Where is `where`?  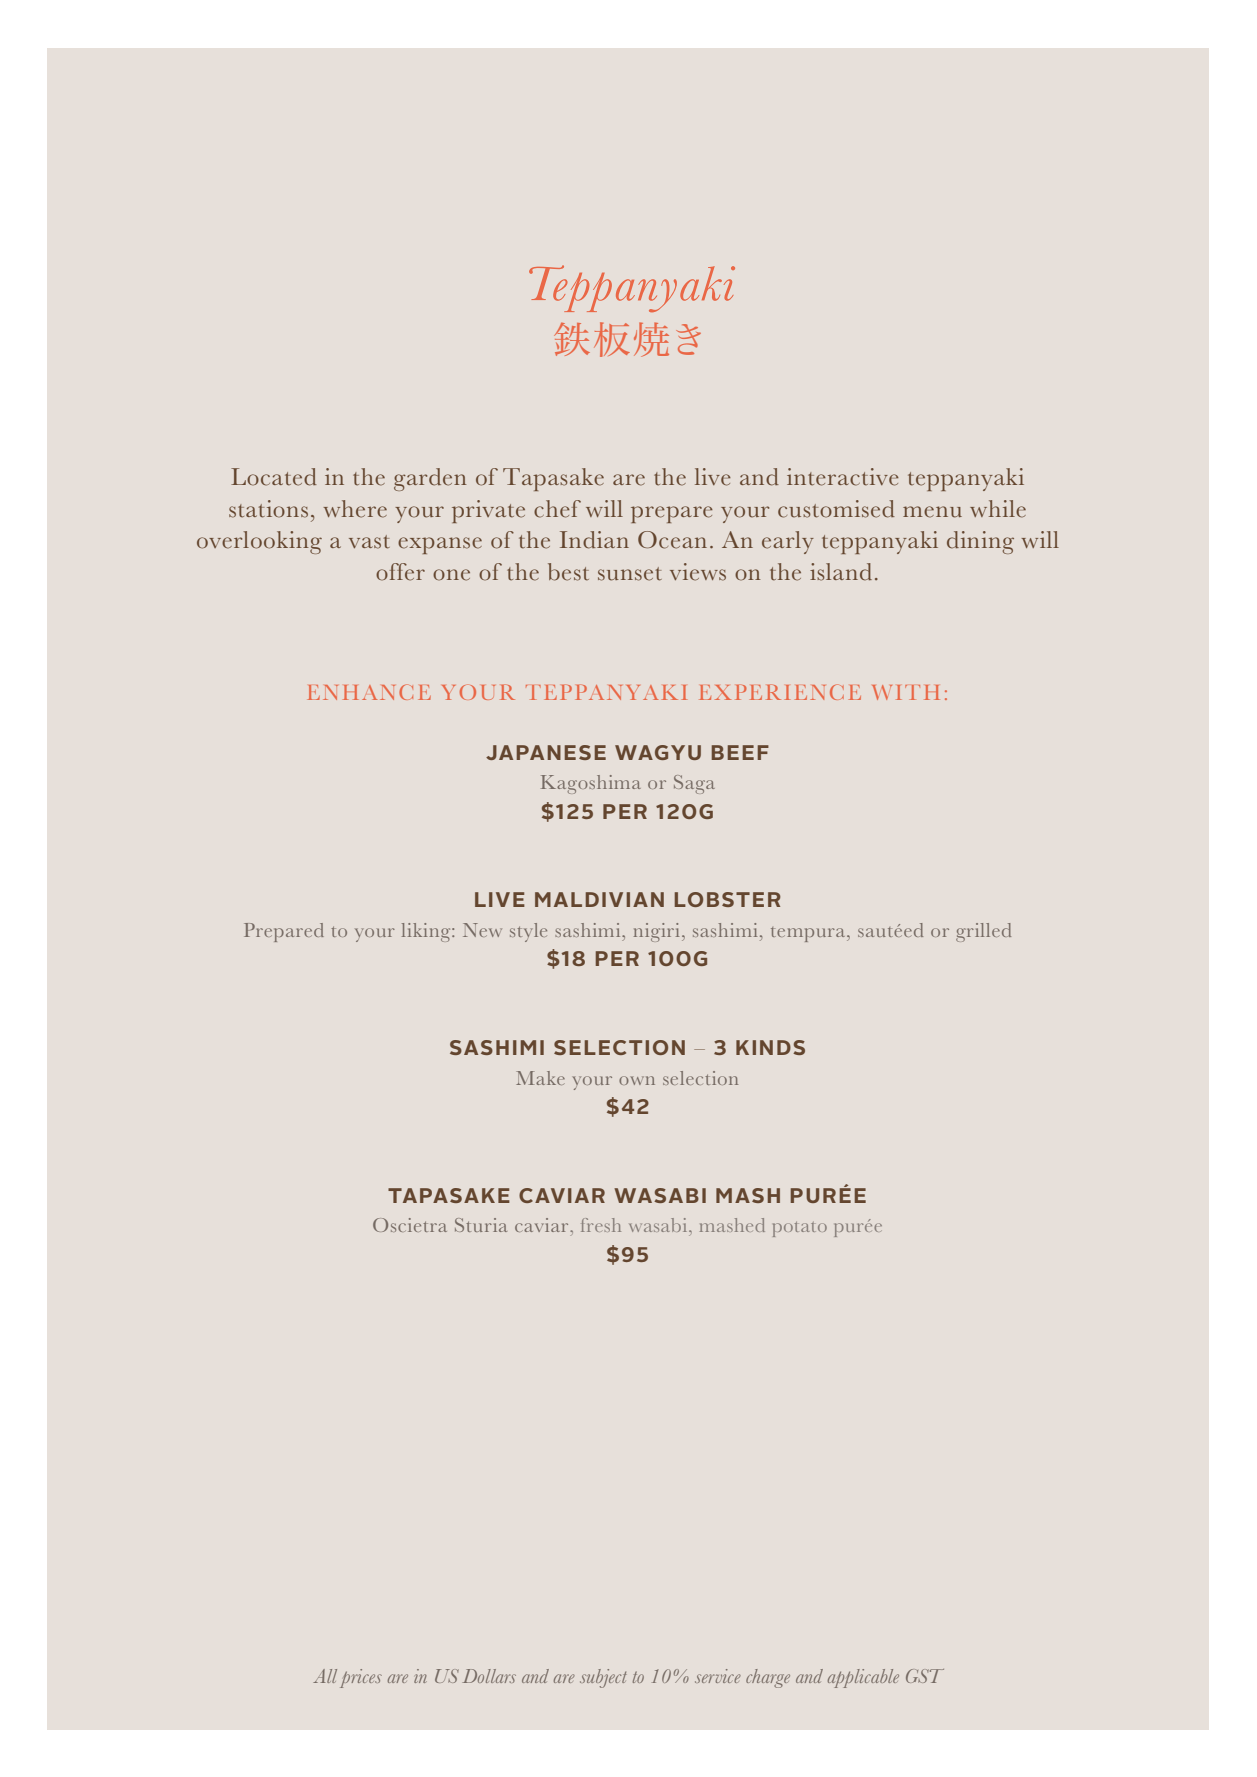 where is located at coordinates (355, 509).
